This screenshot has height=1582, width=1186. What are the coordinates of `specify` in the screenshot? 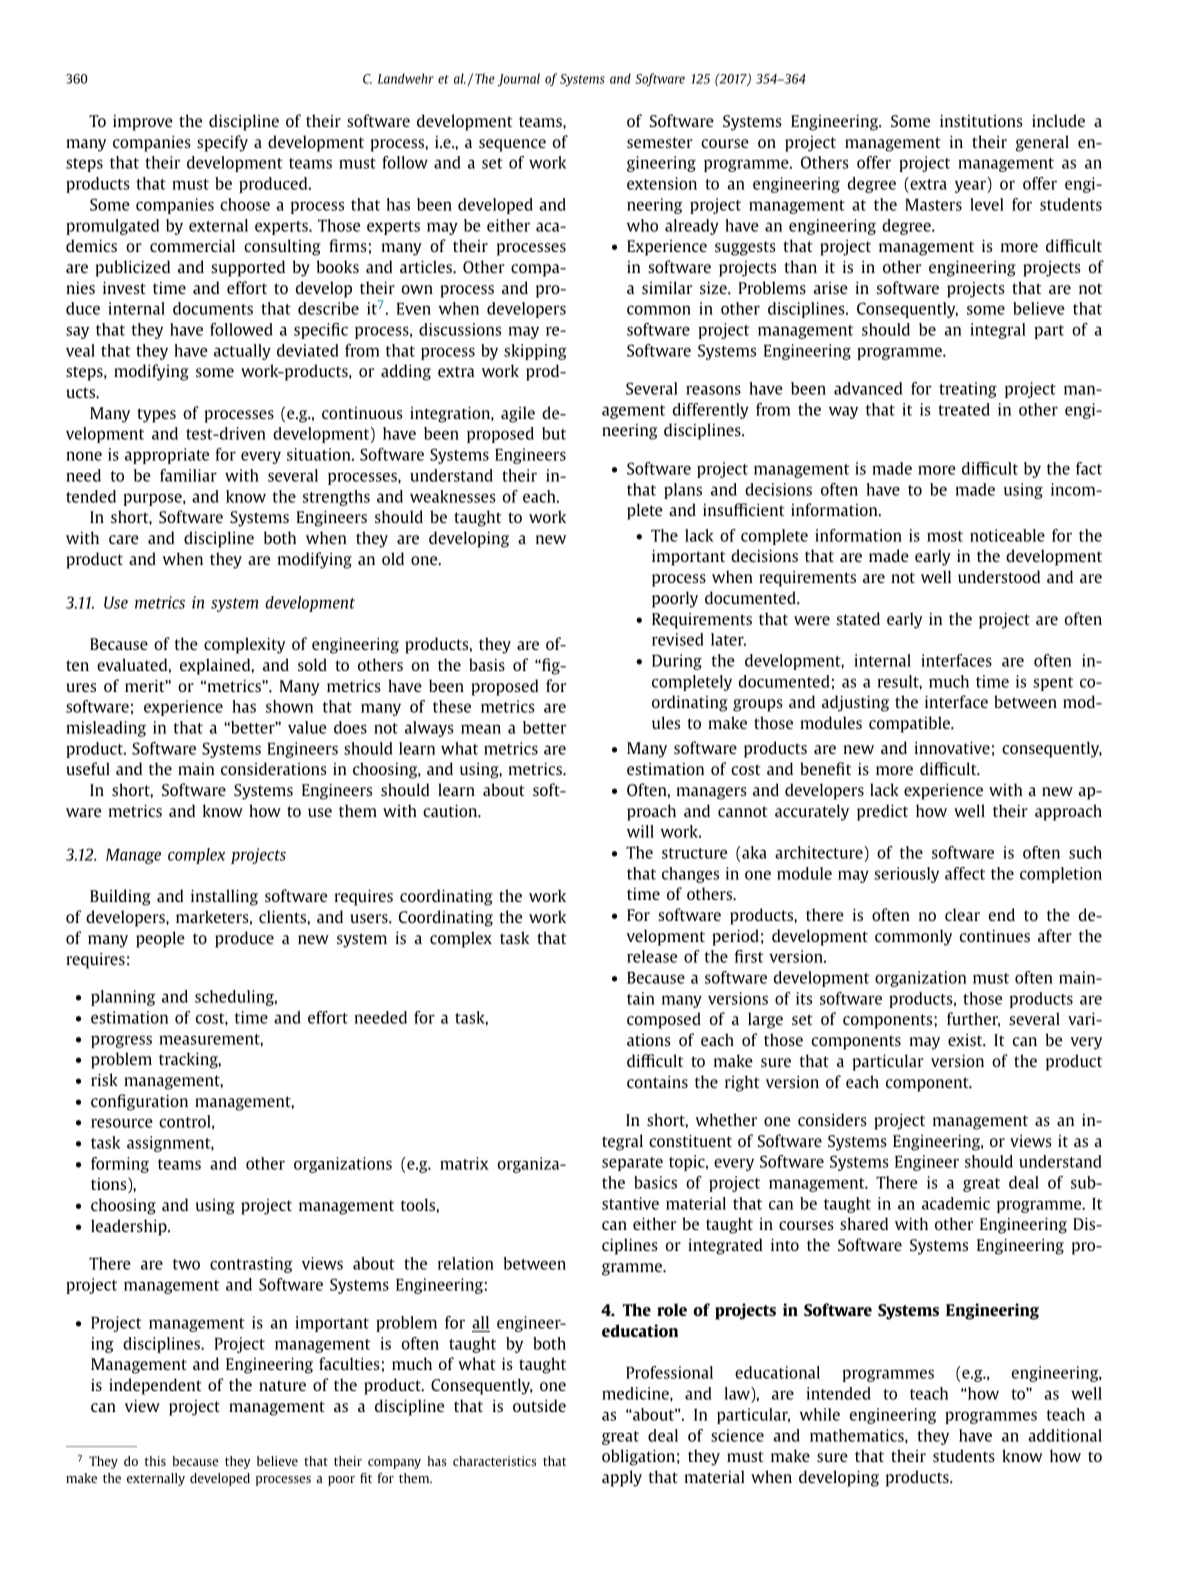 It's located at (222, 143).
